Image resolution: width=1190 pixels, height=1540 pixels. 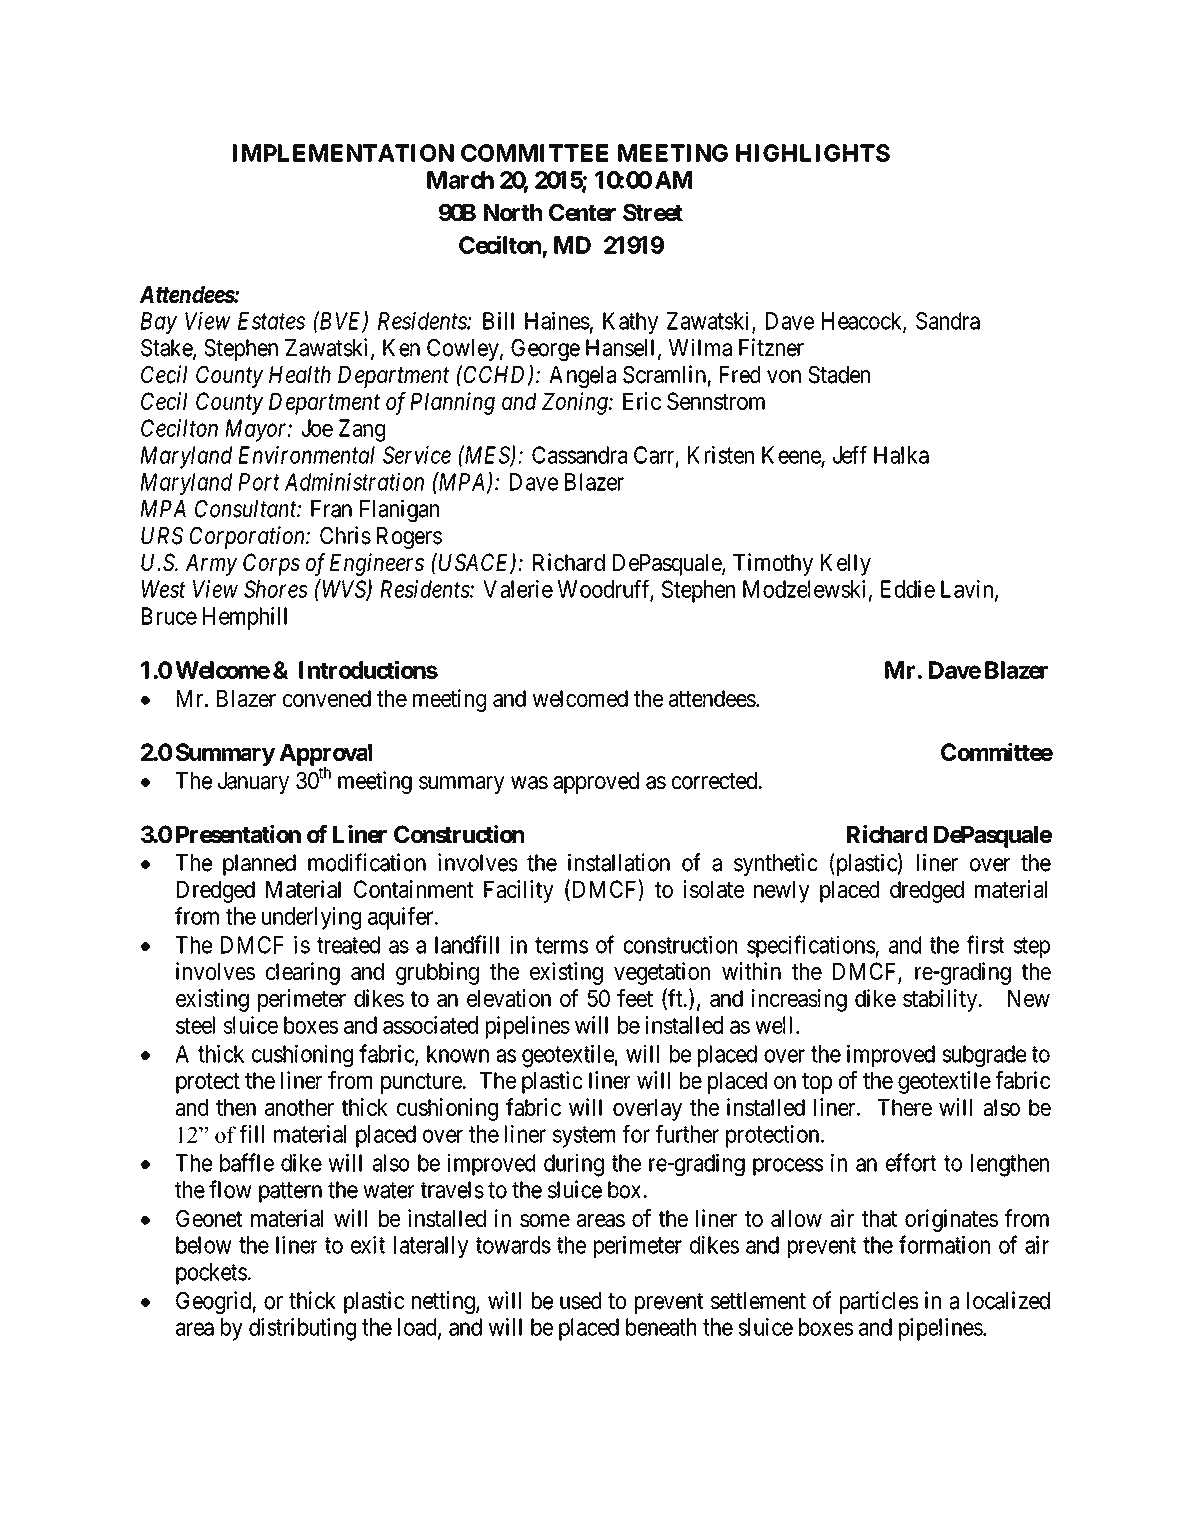 I want to click on Eddie, so click(x=908, y=589).
